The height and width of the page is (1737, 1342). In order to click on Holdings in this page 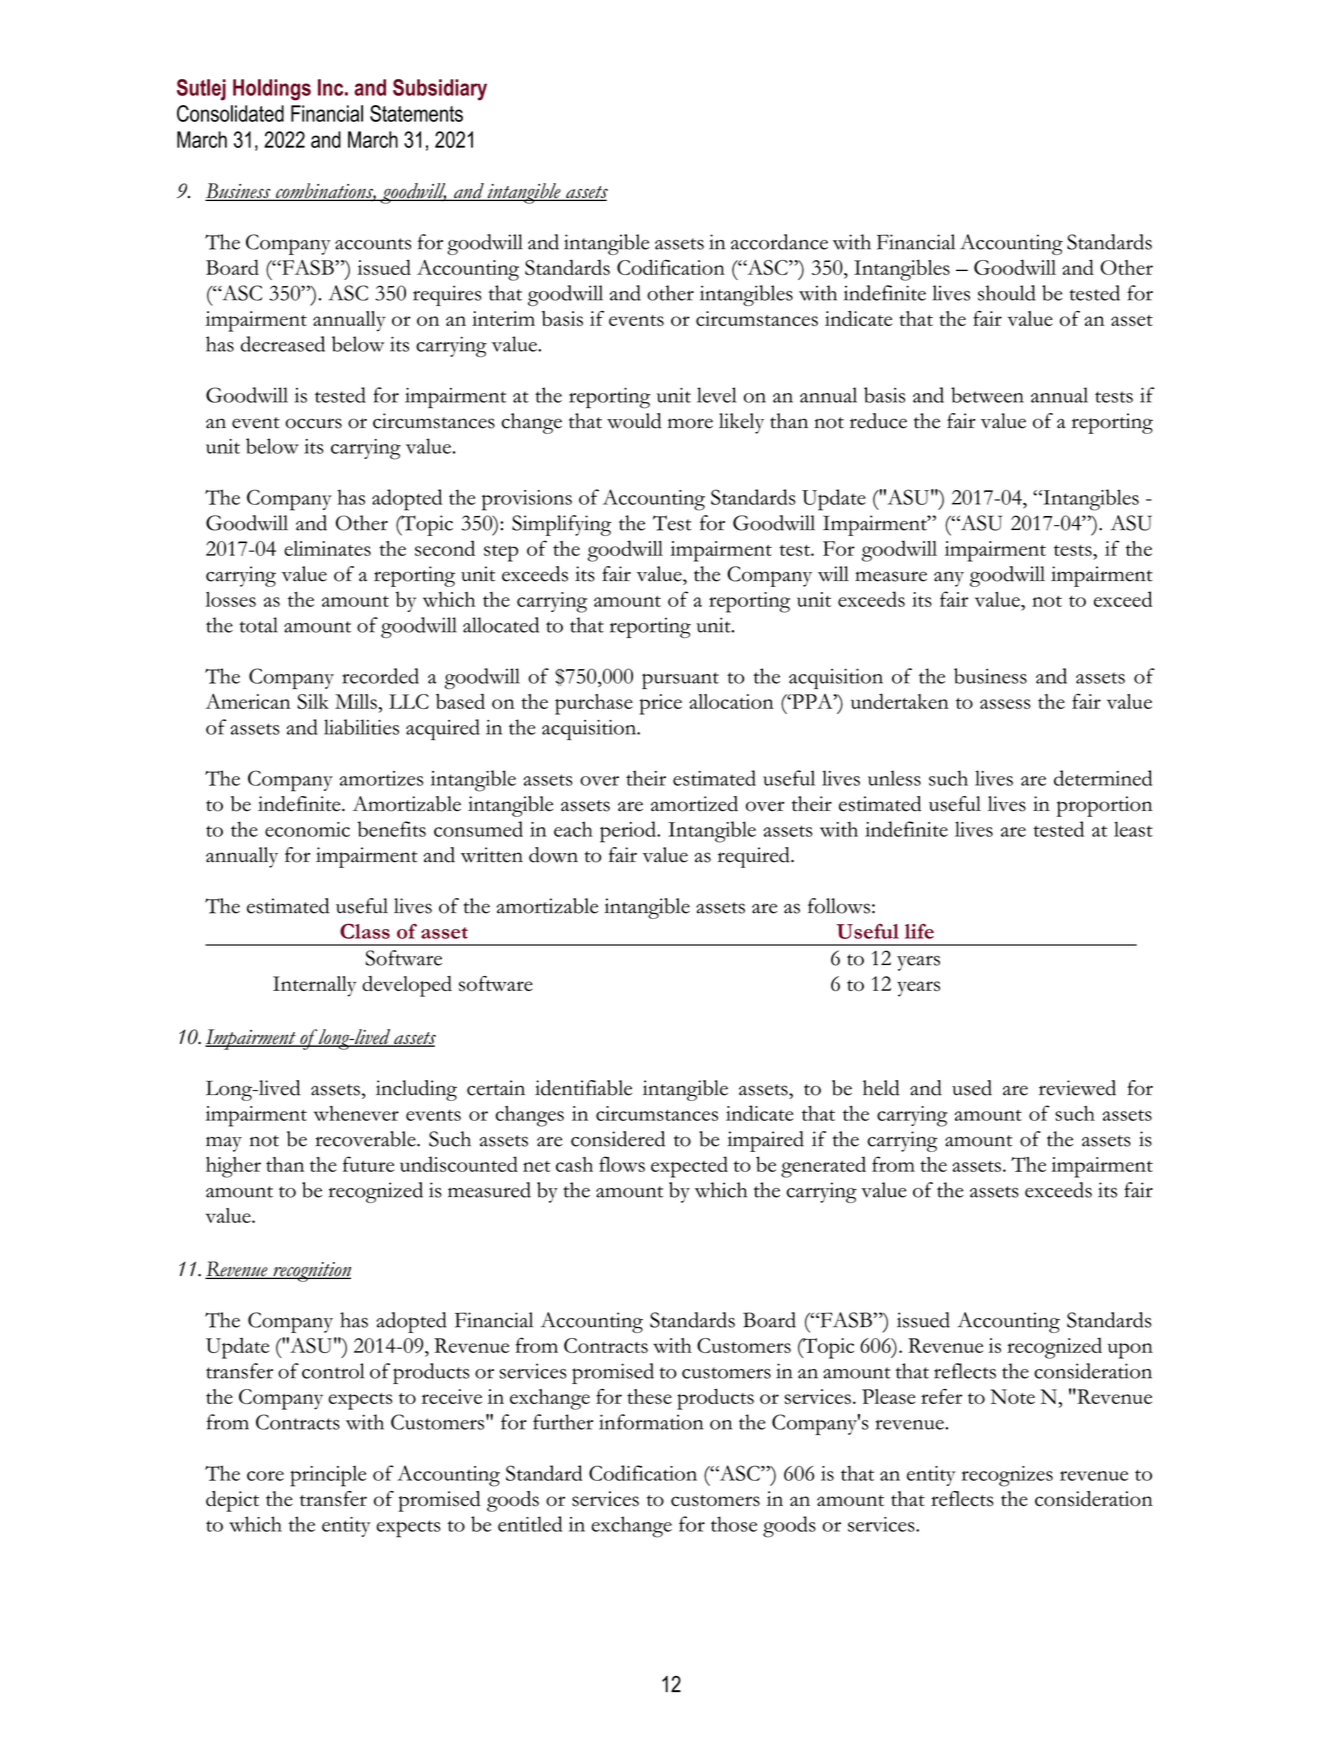, I will do `click(272, 90)`.
